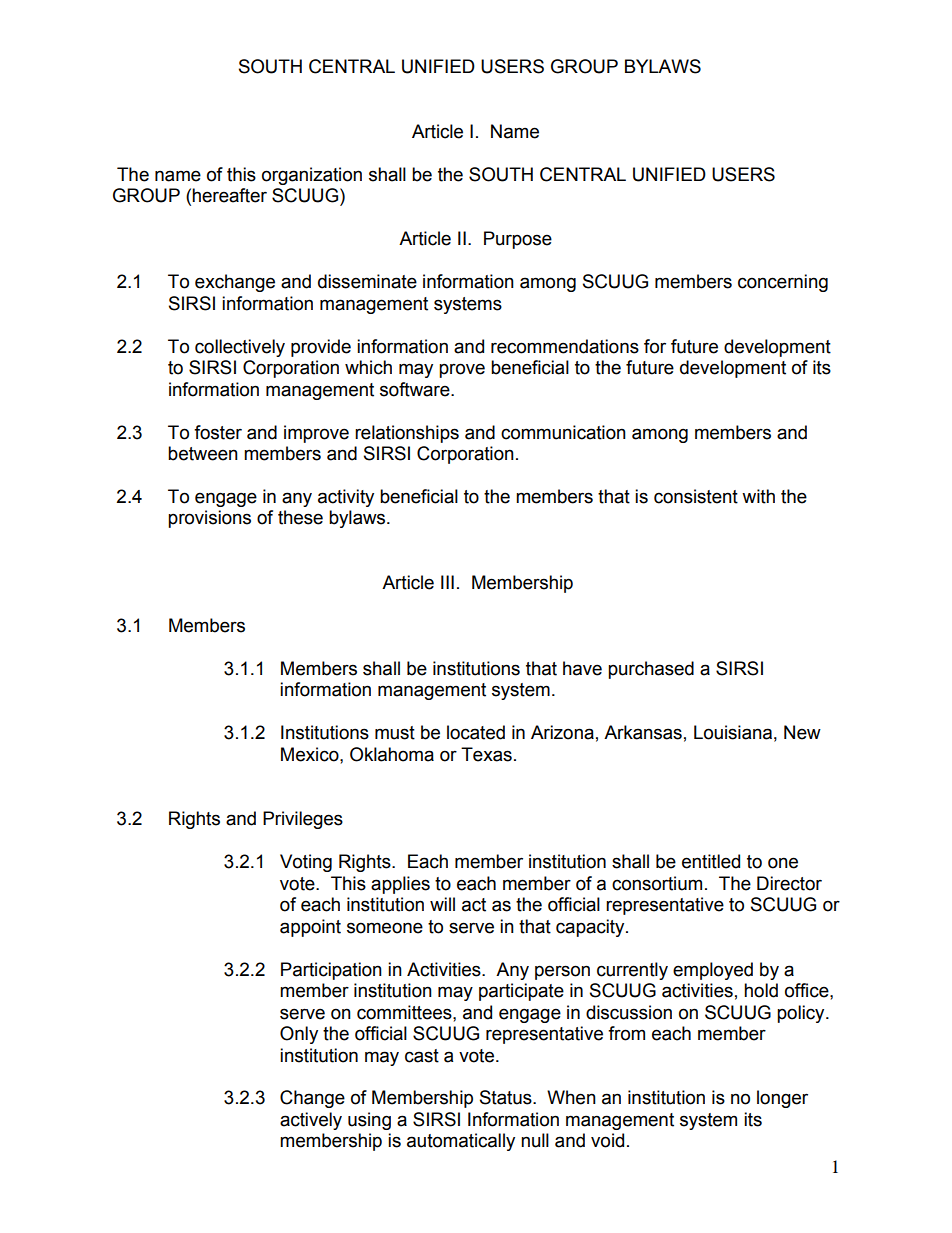 Image resolution: width=952 pixels, height=1233 pixels. What do you see at coordinates (651, 670) in the document?
I see `purchased` at bounding box center [651, 670].
